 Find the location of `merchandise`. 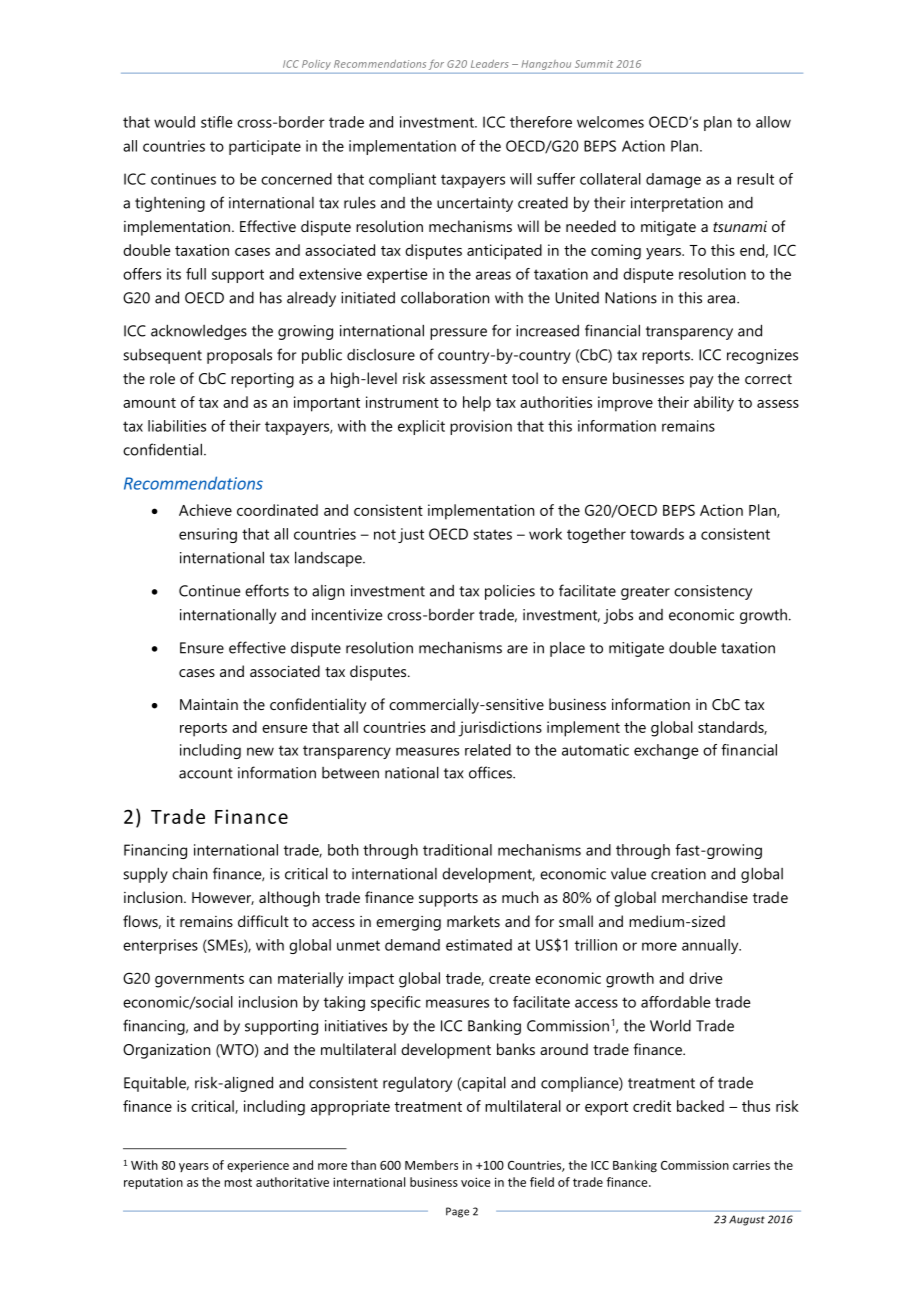

merchandise is located at coordinates (705, 897).
